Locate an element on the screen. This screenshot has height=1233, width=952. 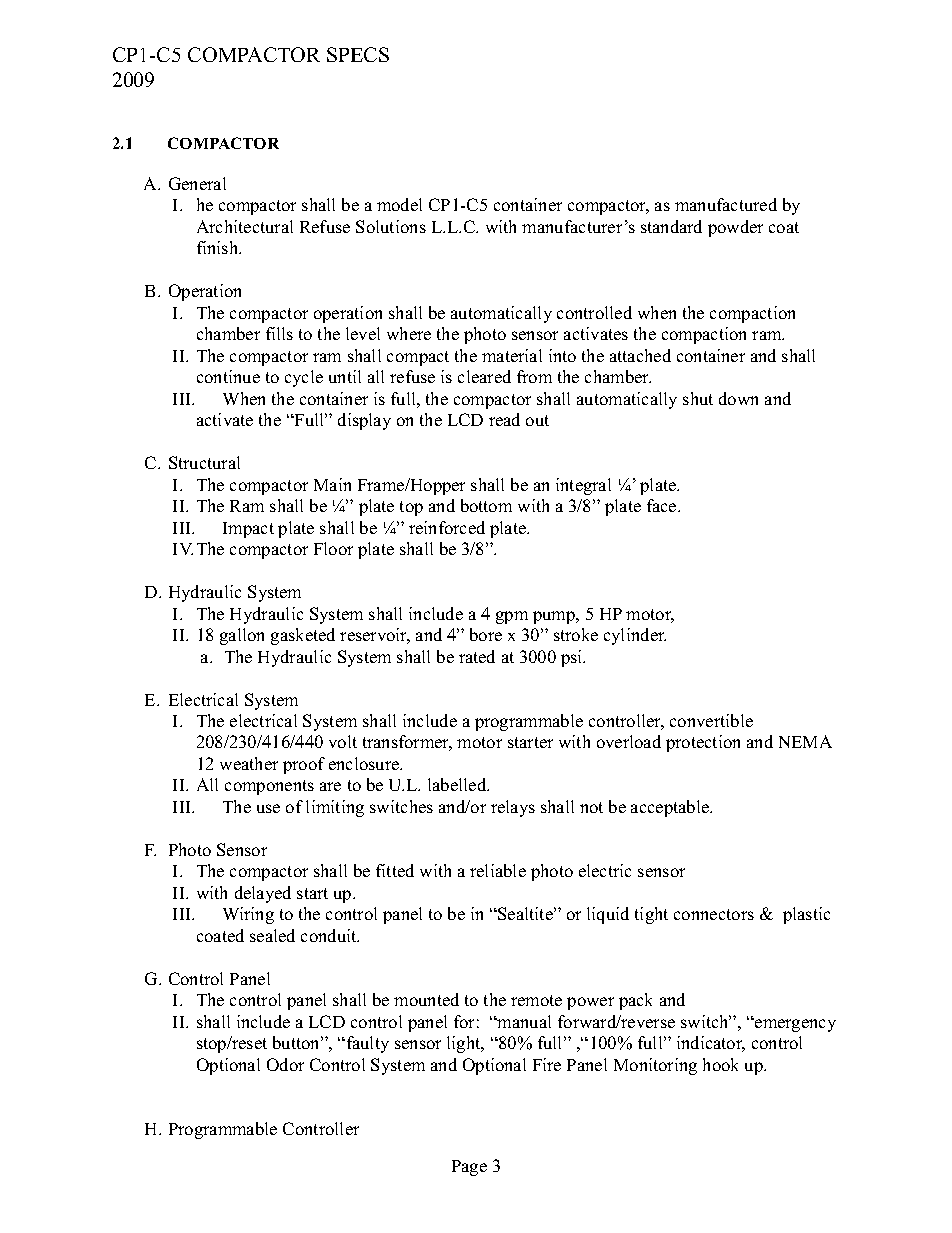
material is located at coordinates (512, 355).
